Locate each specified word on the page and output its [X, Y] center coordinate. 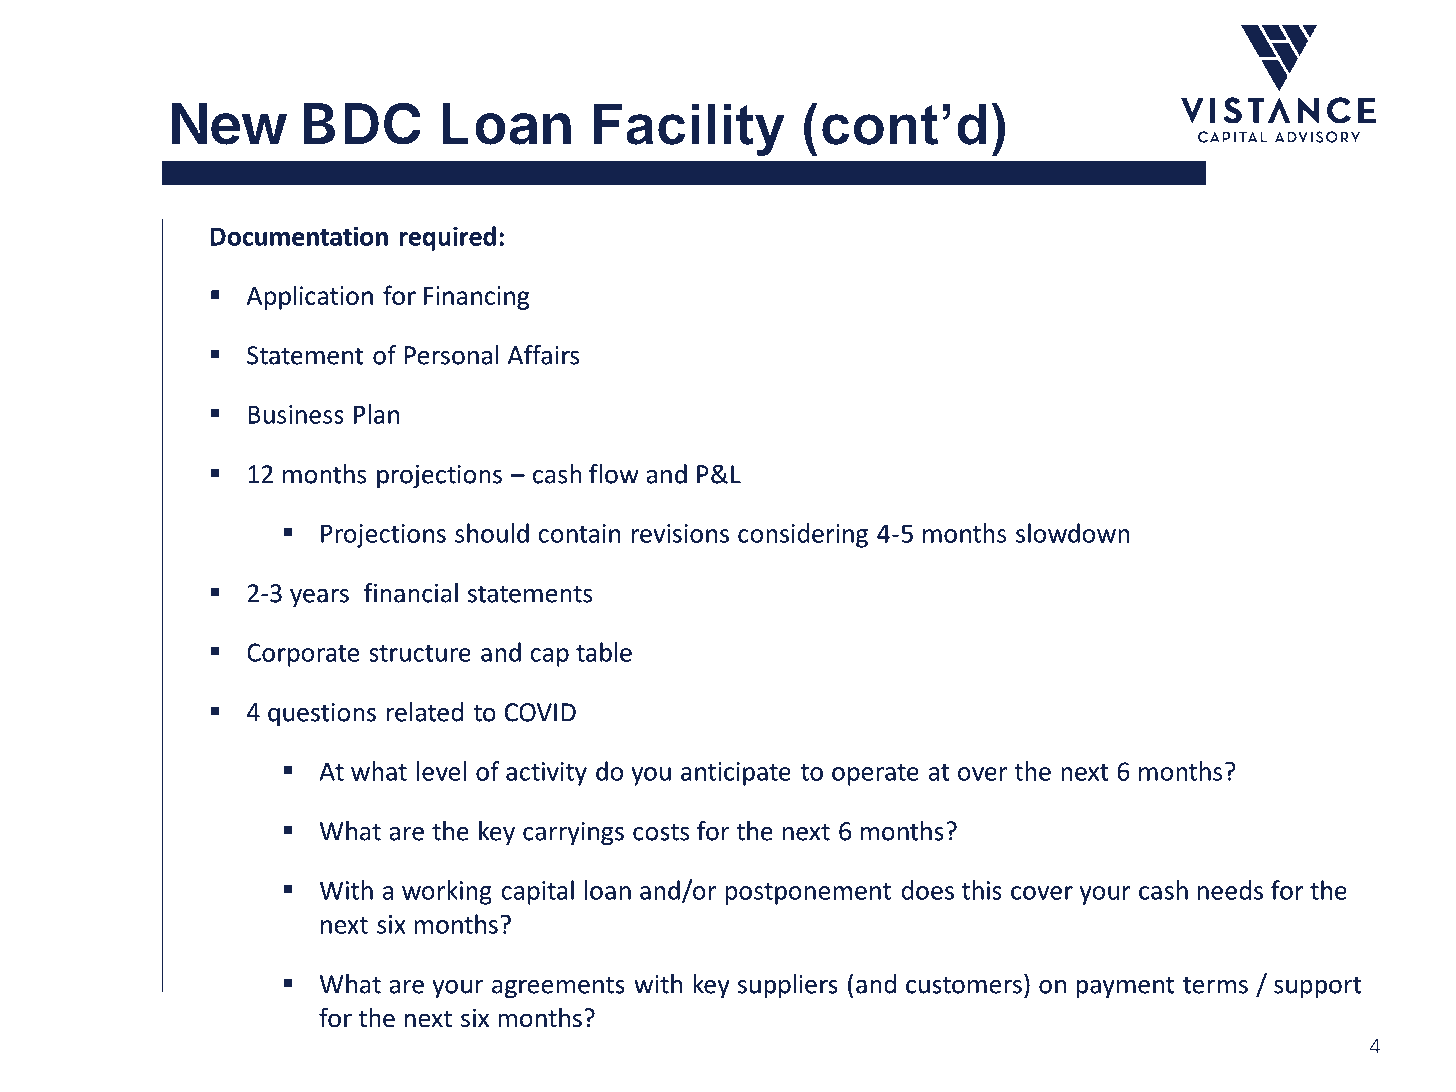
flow [614, 474]
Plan [376, 414]
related [425, 712]
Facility [689, 129]
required [447, 238]
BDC [362, 123]
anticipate [736, 774]
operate [875, 775]
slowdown [1073, 533]
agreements [558, 988]
